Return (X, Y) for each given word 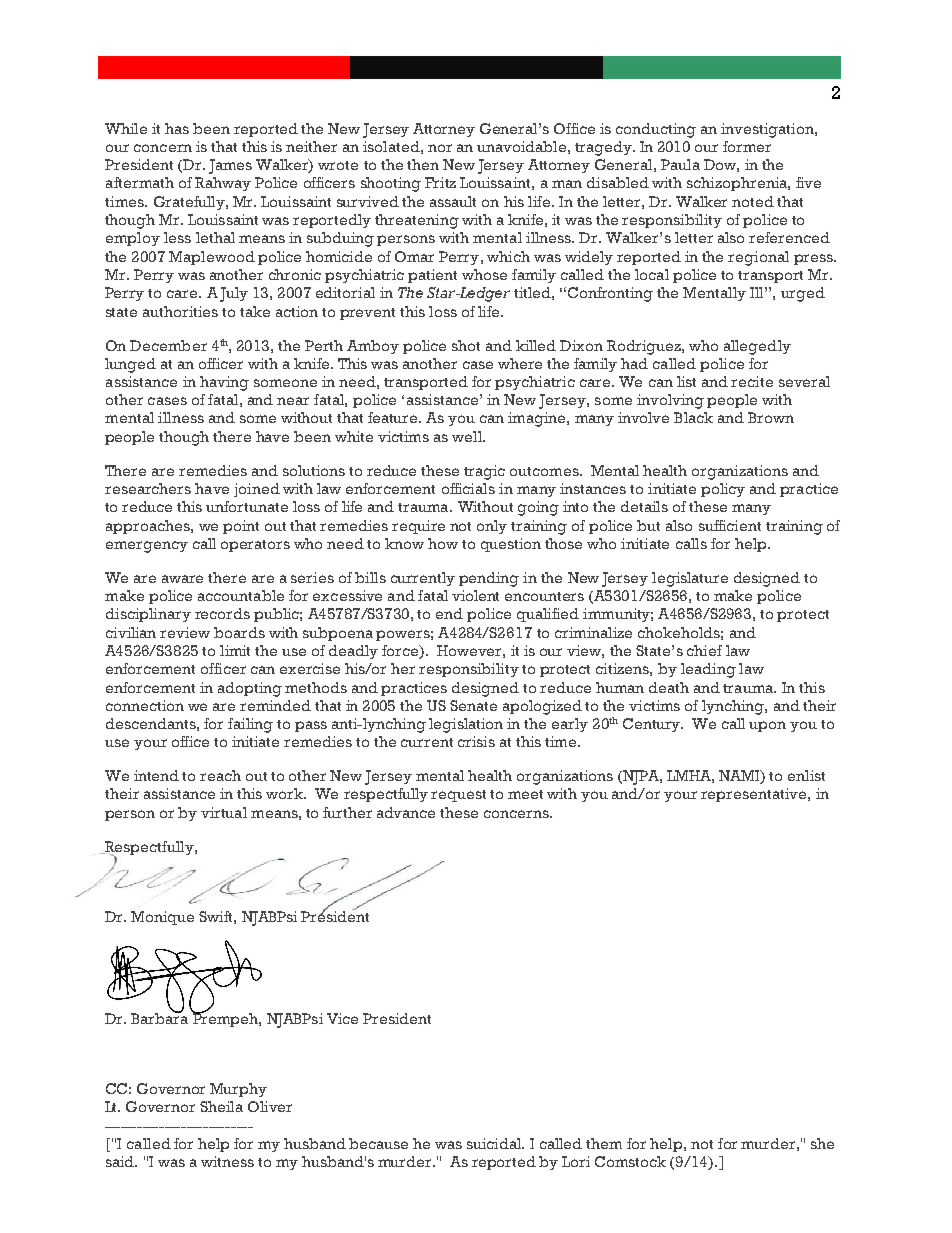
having (224, 383)
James (230, 166)
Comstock (630, 1161)
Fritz (440, 182)
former (747, 146)
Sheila (221, 1106)
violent (475, 595)
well (468, 436)
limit (235, 650)
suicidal (495, 1143)
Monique (162, 918)
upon (767, 726)
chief (704, 650)
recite (752, 381)
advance (406, 812)
